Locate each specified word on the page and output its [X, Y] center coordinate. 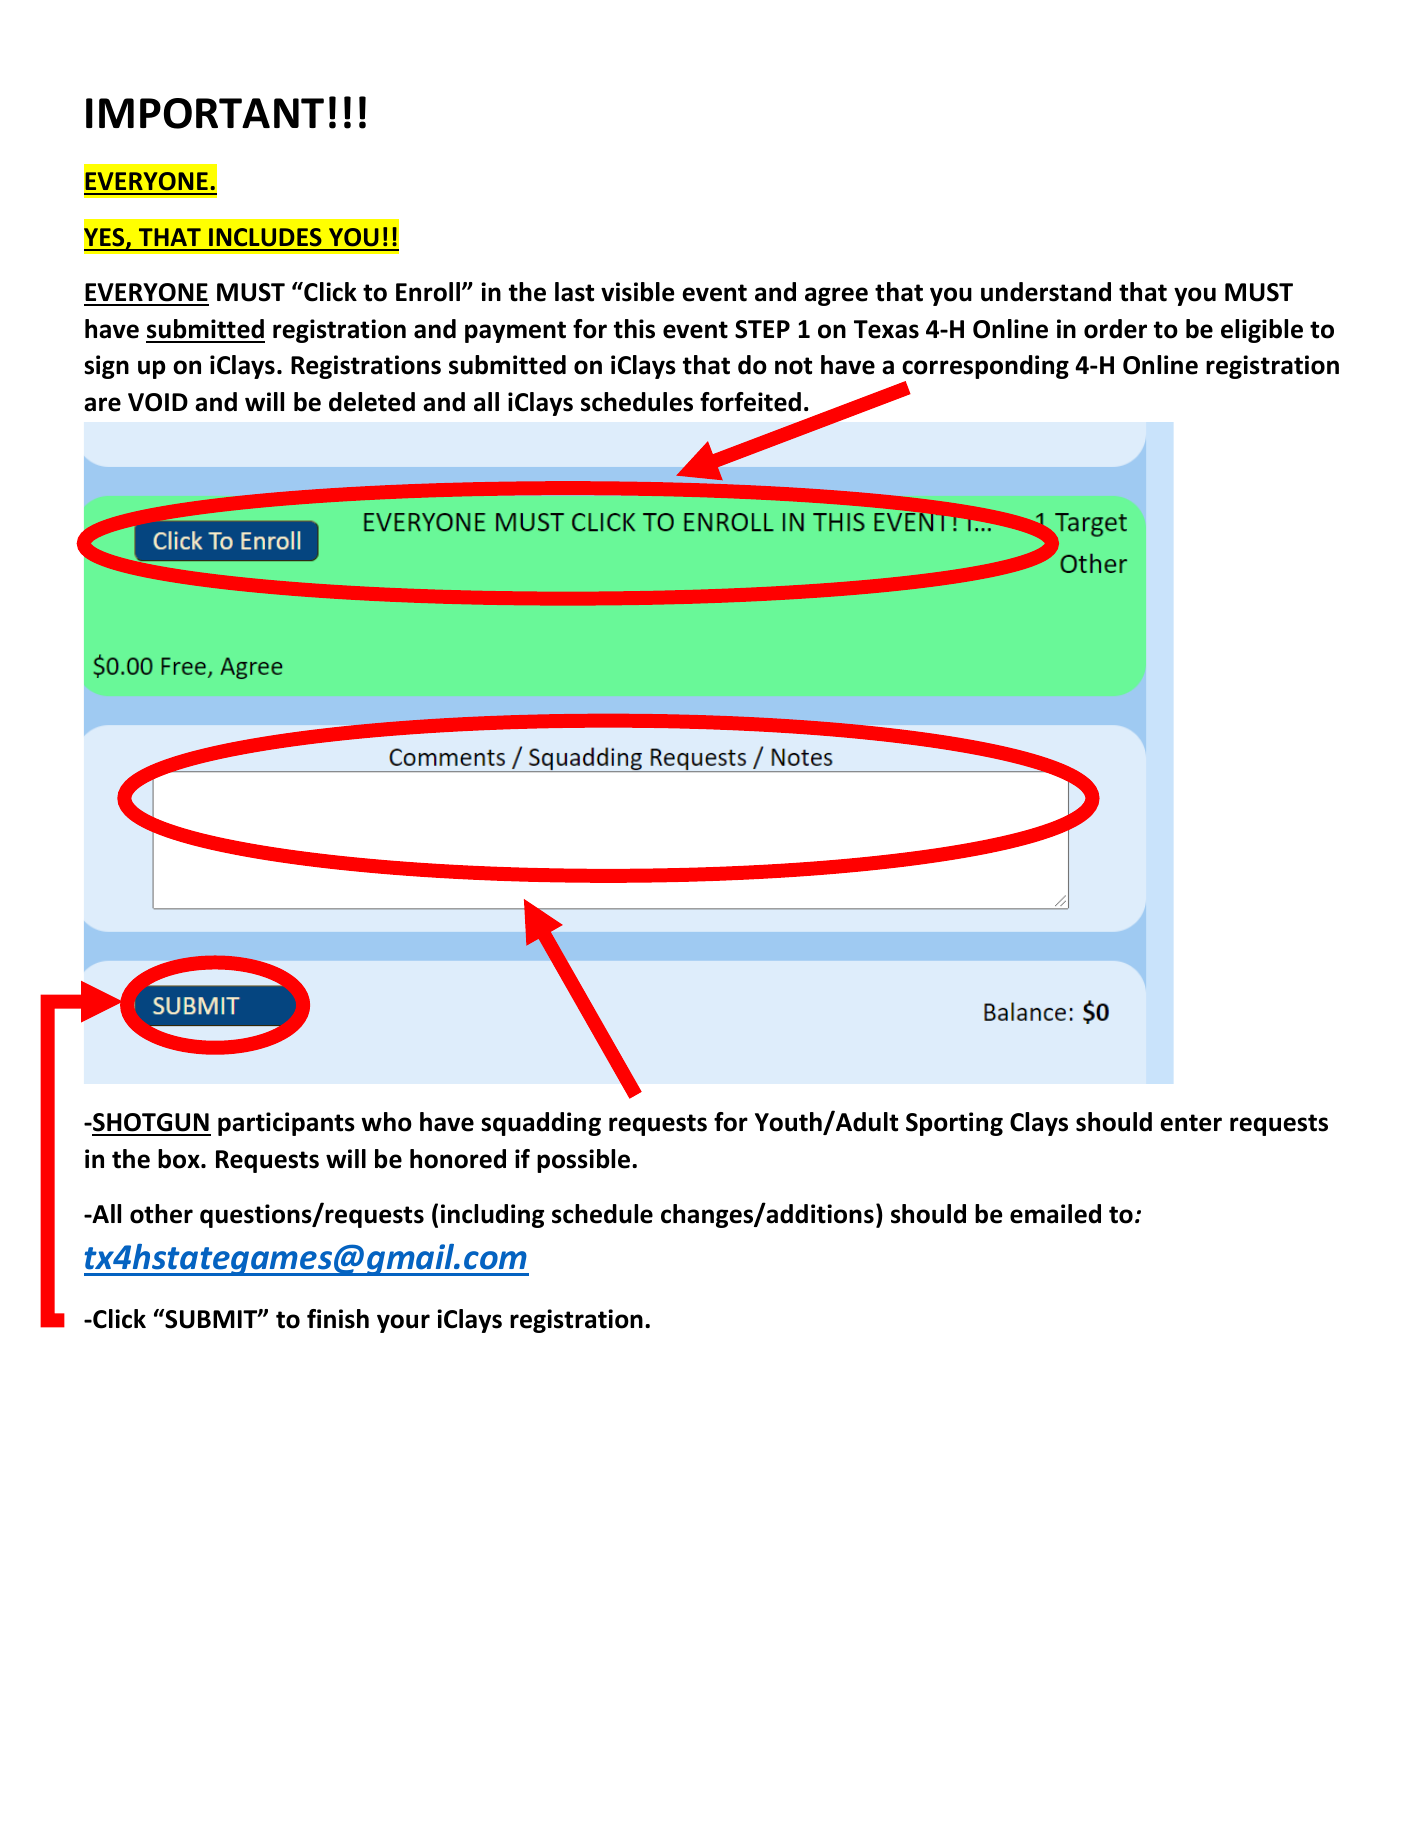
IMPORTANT [205, 113]
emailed [1055, 1214]
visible [638, 292]
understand [1046, 292]
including [492, 1216]
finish [338, 1319]
